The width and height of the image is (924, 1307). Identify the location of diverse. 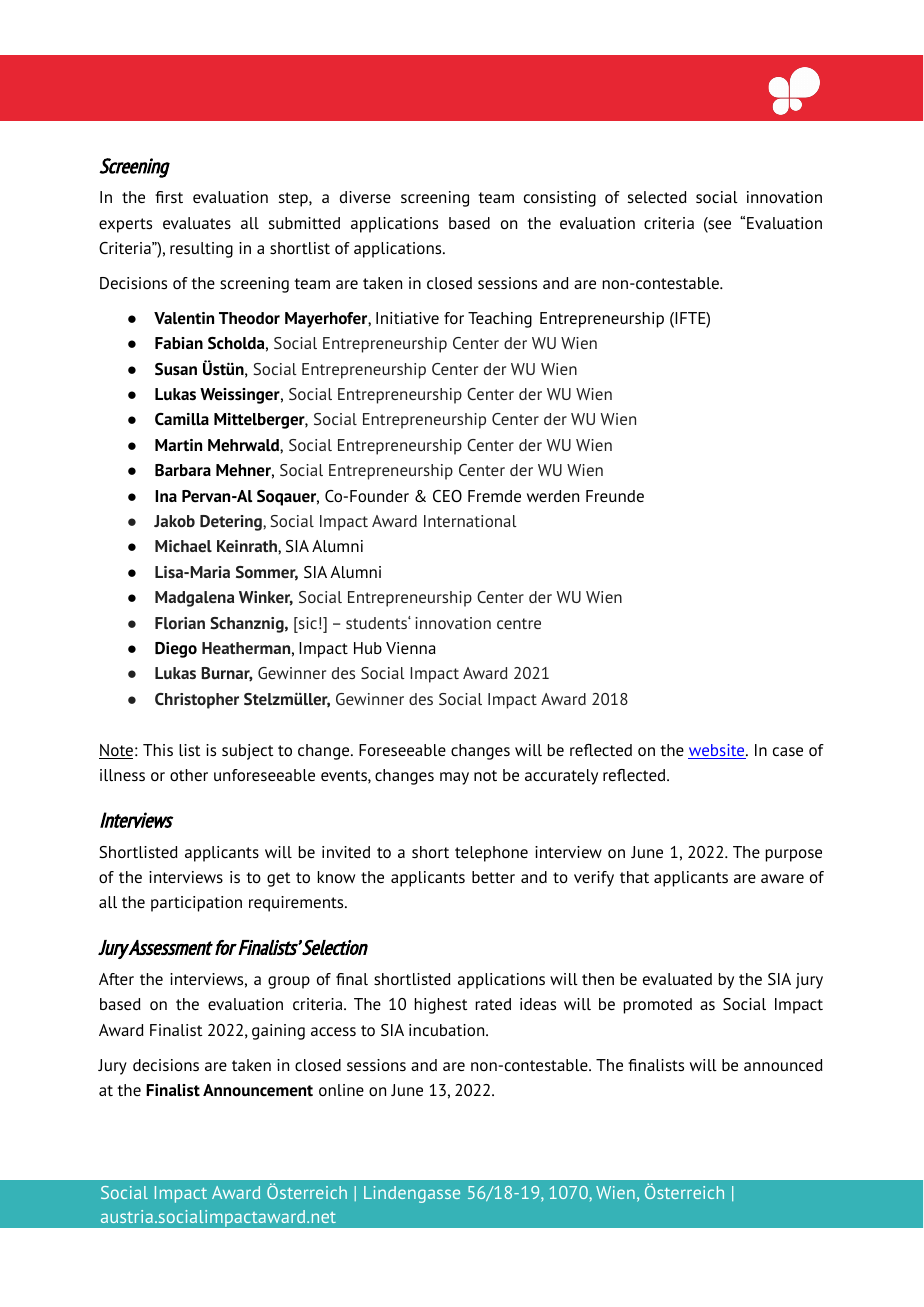
(365, 197).
